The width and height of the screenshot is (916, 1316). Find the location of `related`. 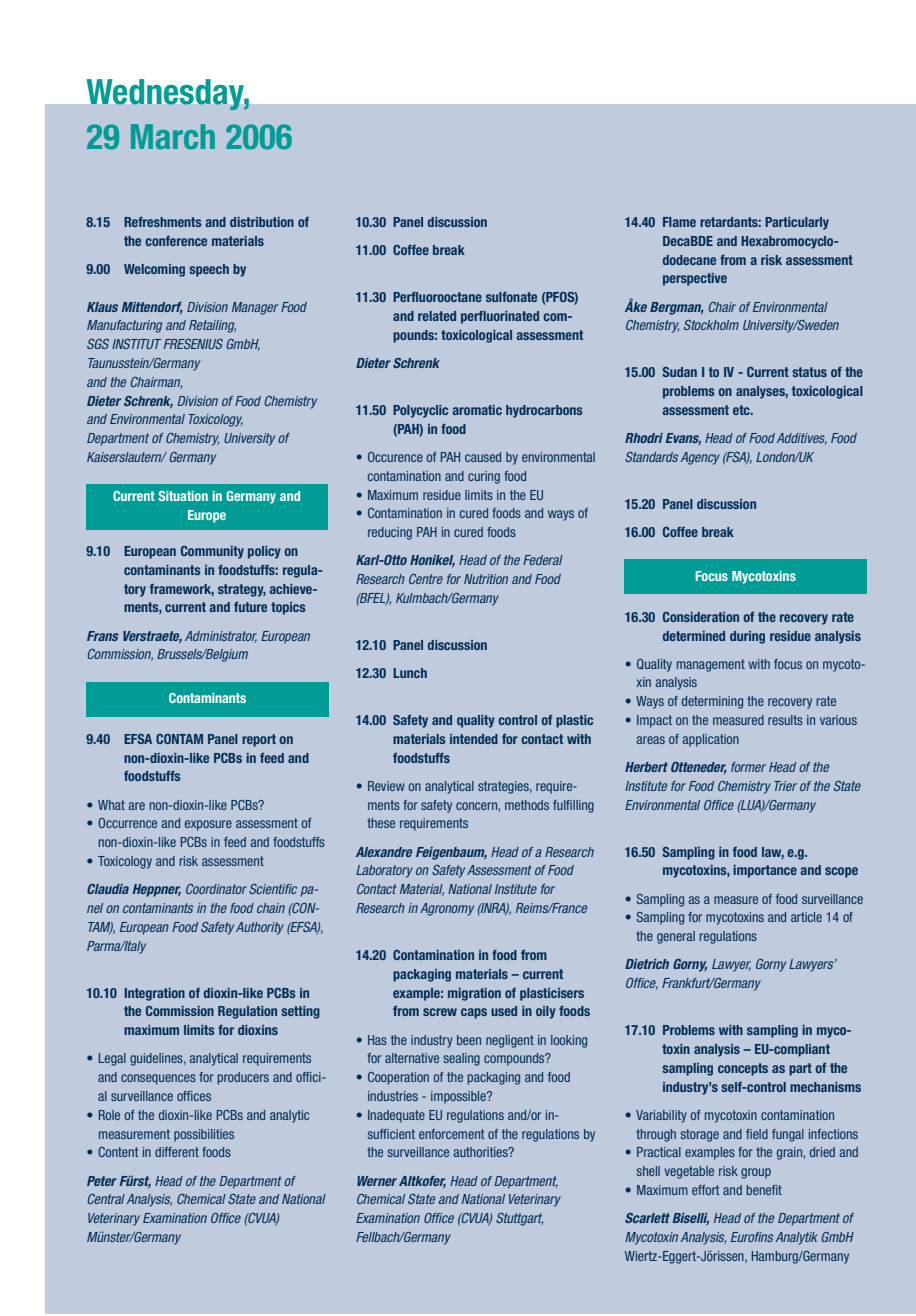

related is located at coordinates (437, 316).
